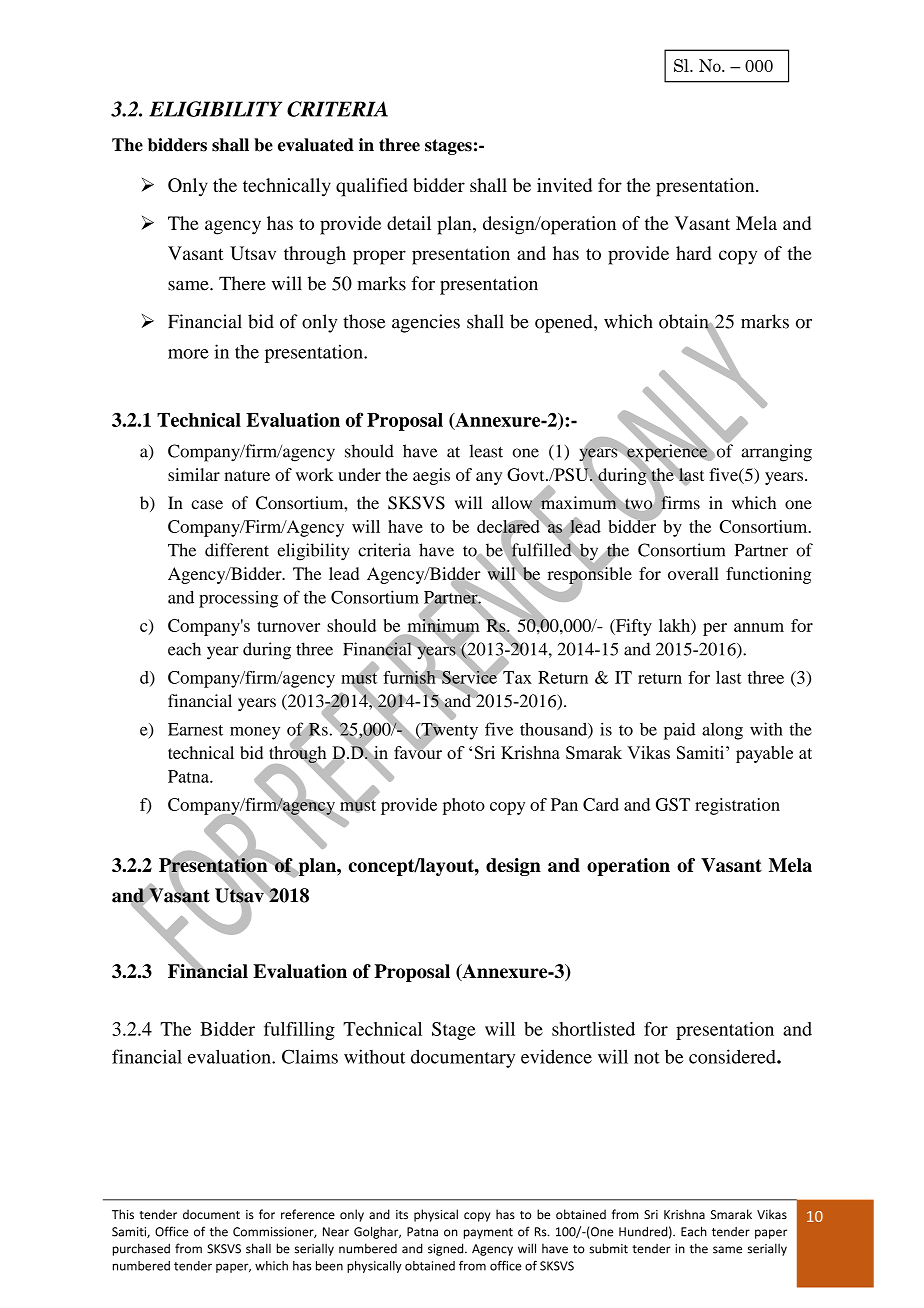 The height and width of the screenshot is (1308, 924). Describe the element at coordinates (299, 1031) in the screenshot. I see `fulfilling` at that location.
